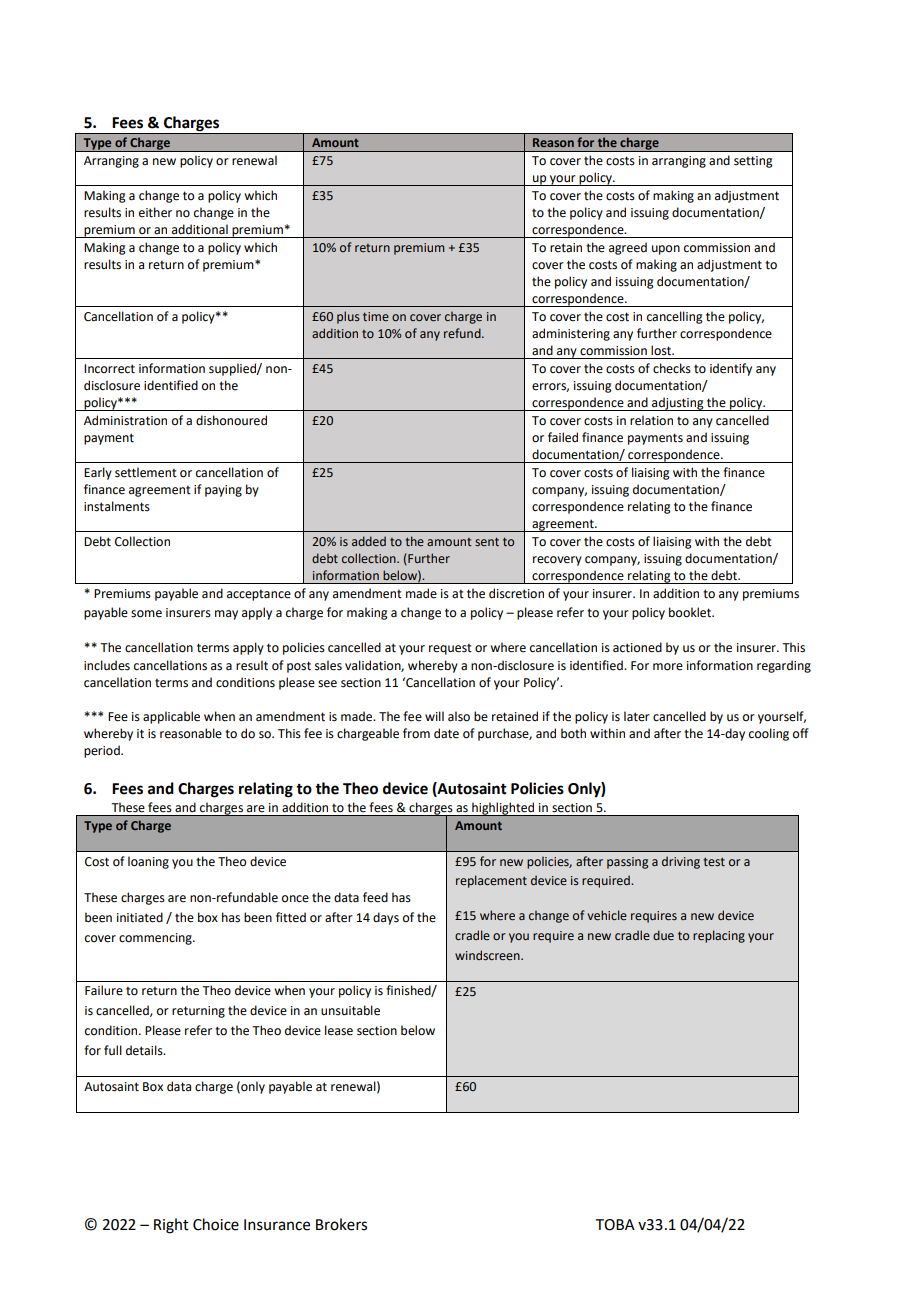 The image size is (924, 1308). Describe the element at coordinates (678, 404) in the screenshot. I see `adjusting` at that location.
